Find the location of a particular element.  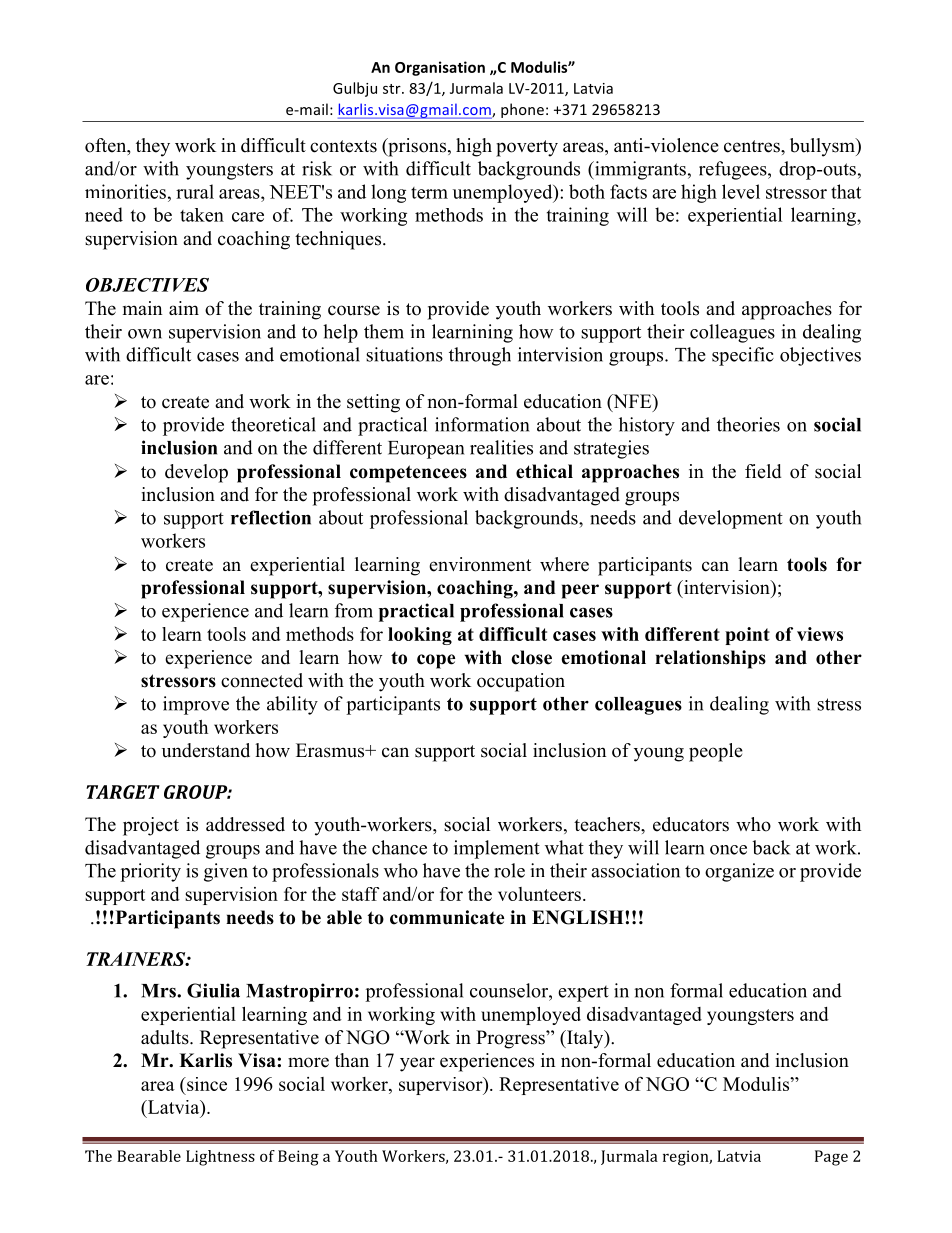

people is located at coordinates (716, 752).
